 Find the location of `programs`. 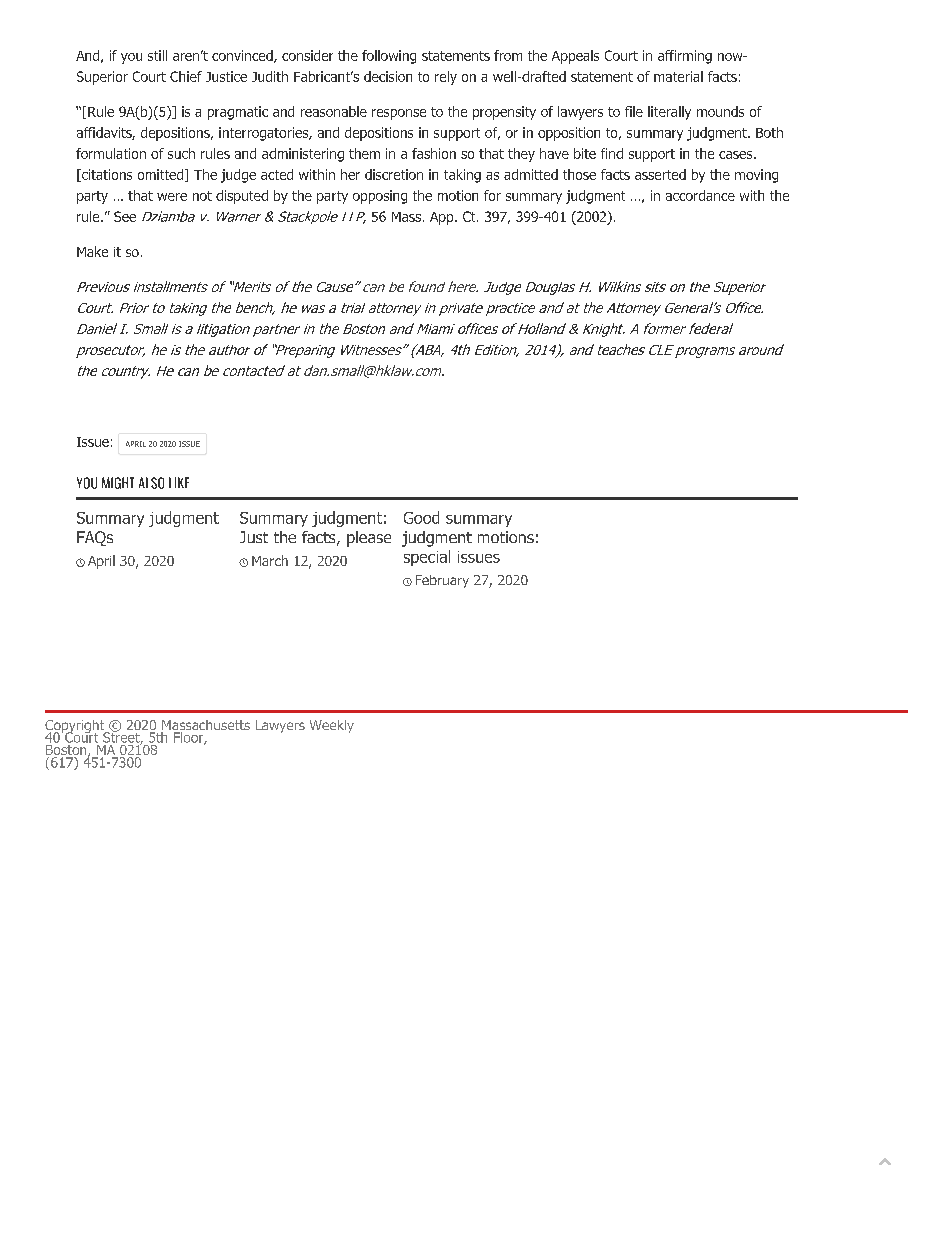

programs is located at coordinates (705, 352).
